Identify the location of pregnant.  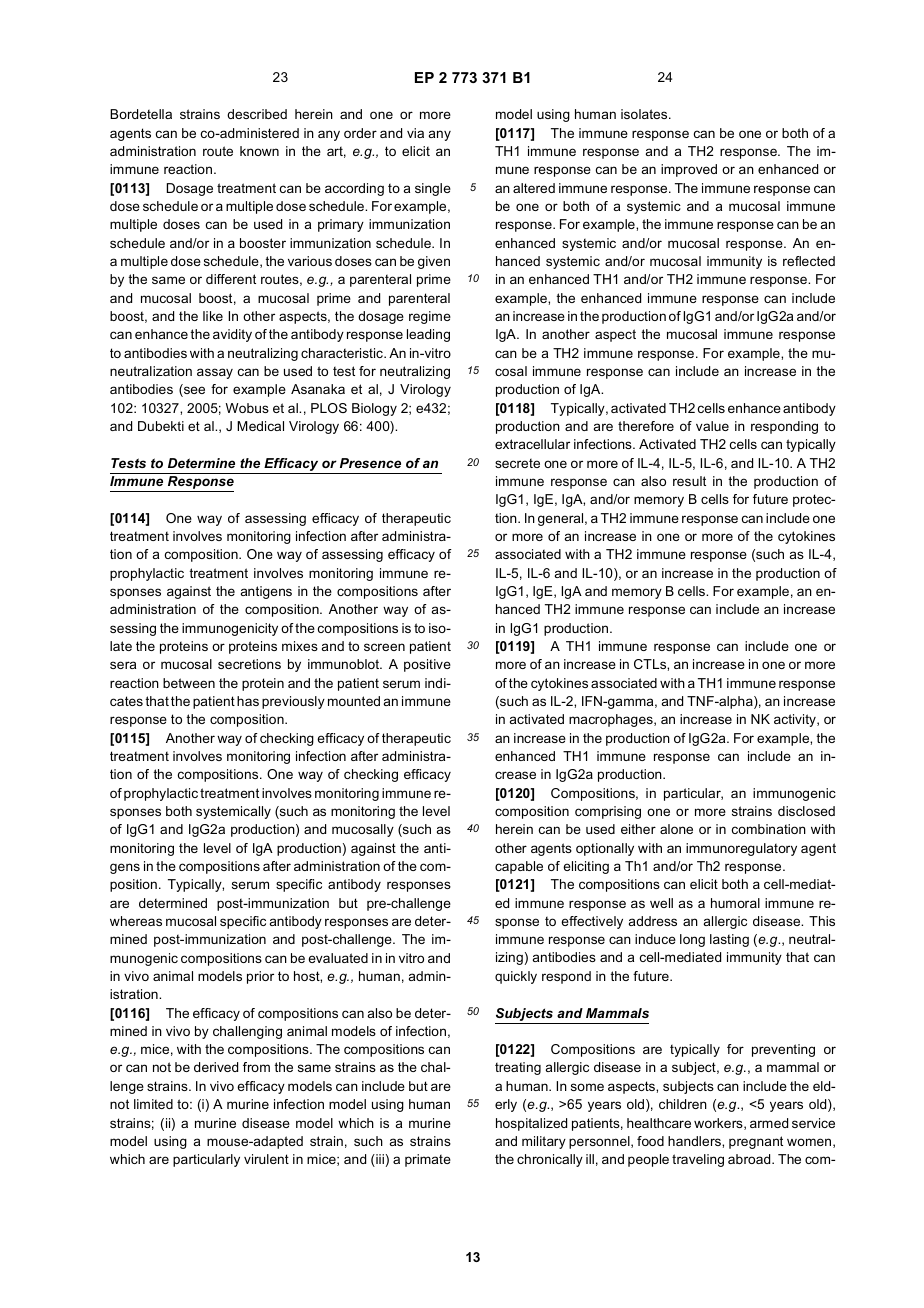
(756, 1142).
